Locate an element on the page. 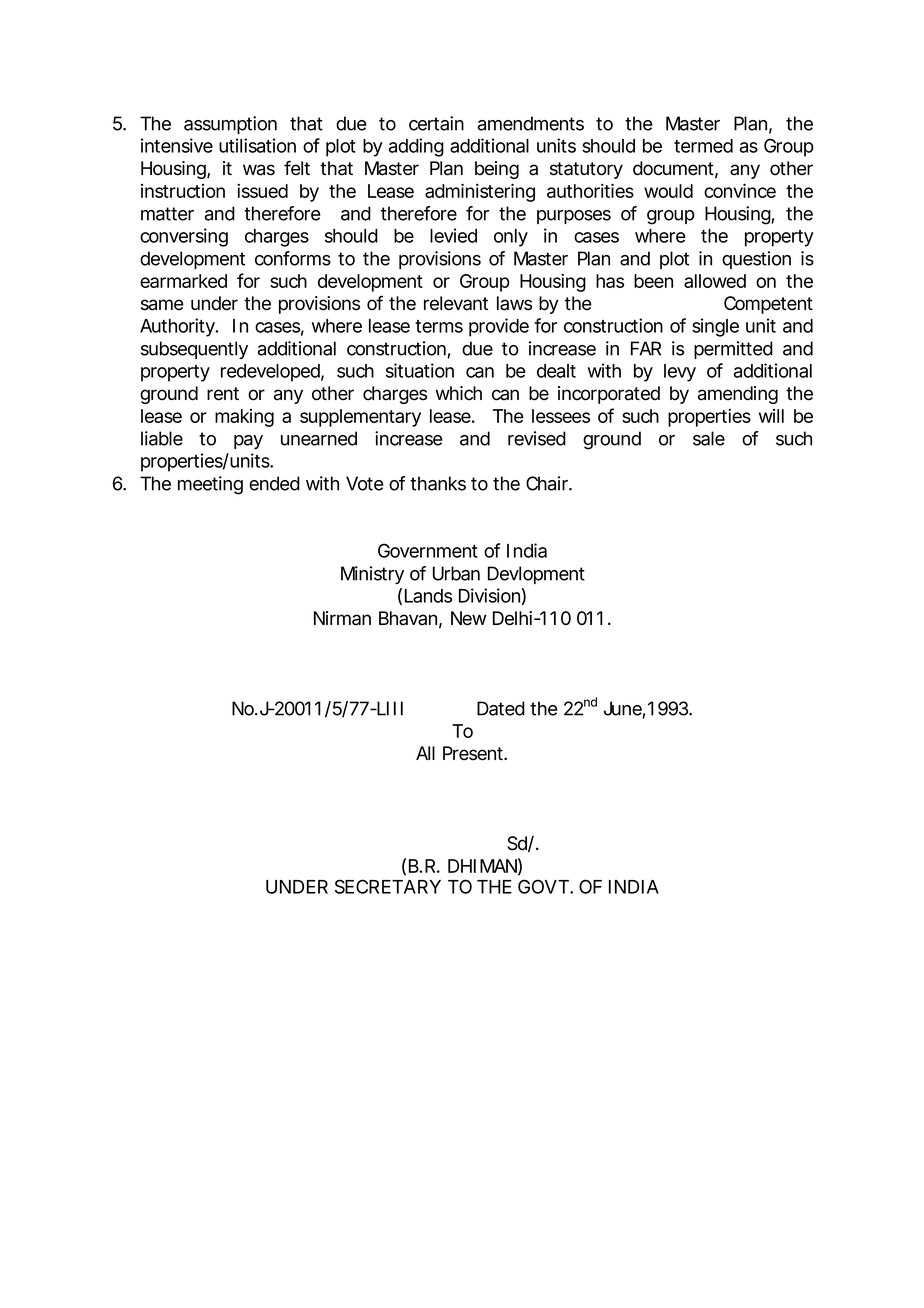 This page has width=924, height=1308. termed is located at coordinates (703, 146).
